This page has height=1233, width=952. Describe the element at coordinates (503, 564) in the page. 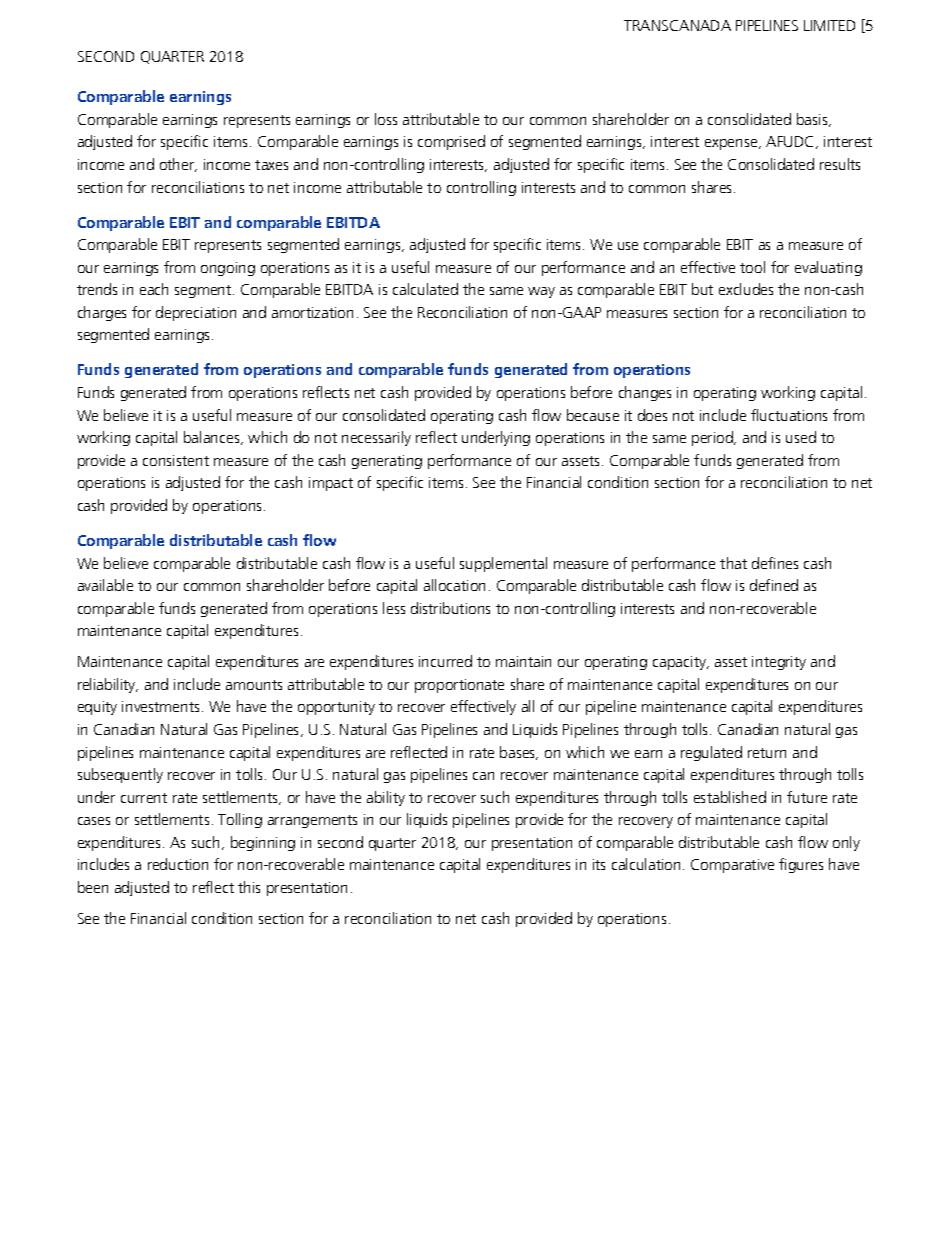

I see `supplemental` at that location.
